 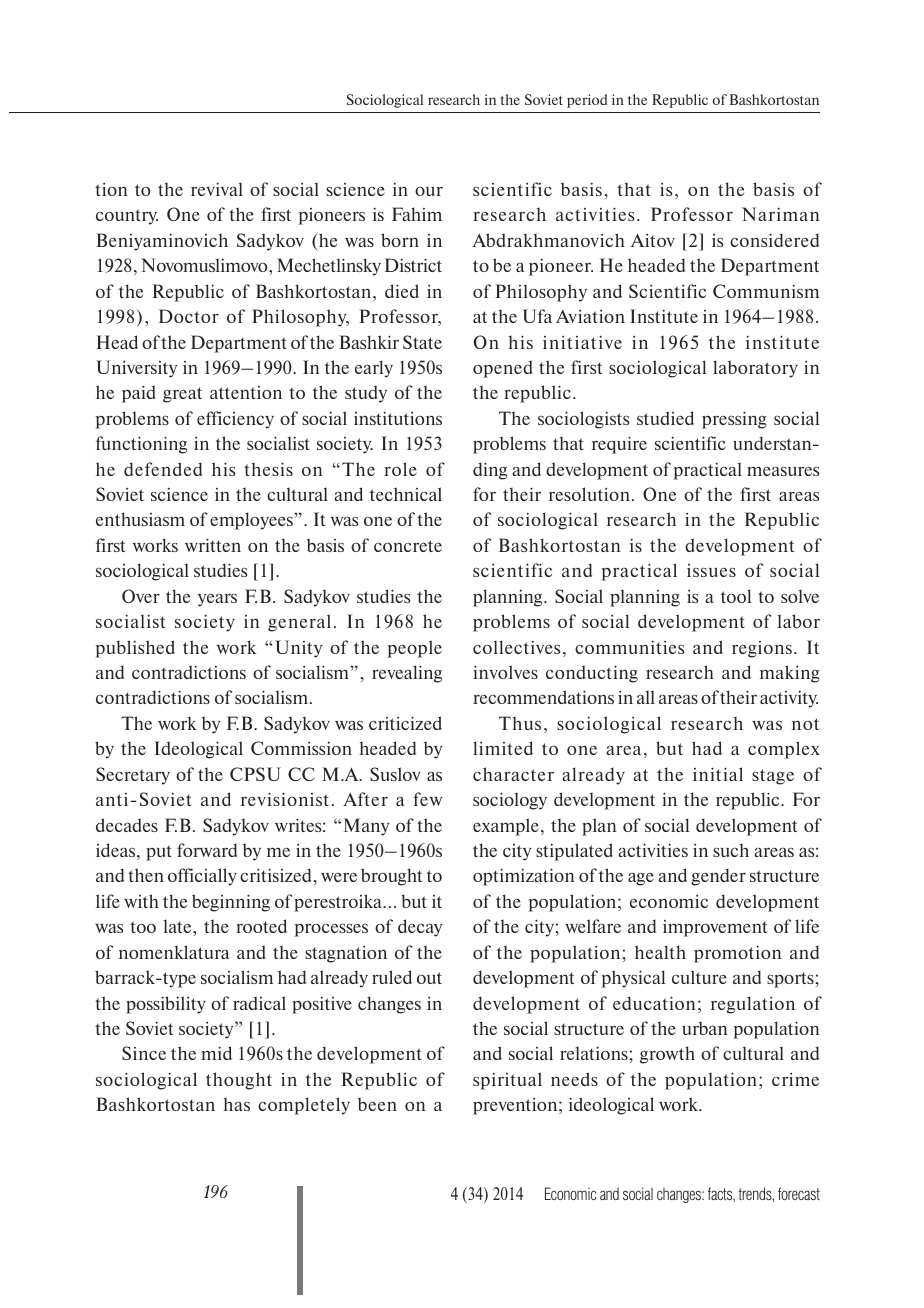 What do you see at coordinates (237, 1104) in the screenshot?
I see `has` at bounding box center [237, 1104].
